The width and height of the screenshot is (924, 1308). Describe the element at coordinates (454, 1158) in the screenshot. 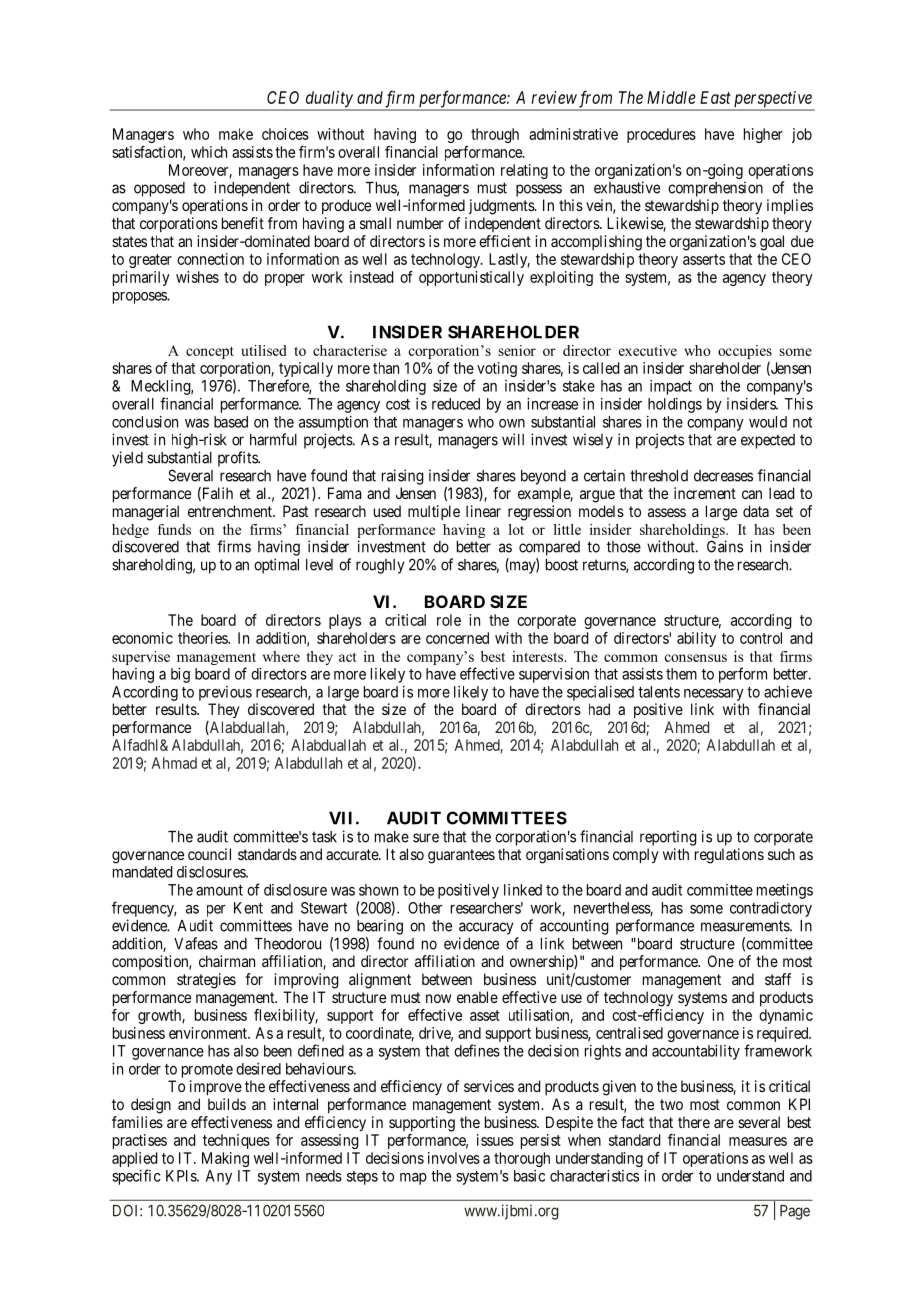

I see `involves` at that location.
